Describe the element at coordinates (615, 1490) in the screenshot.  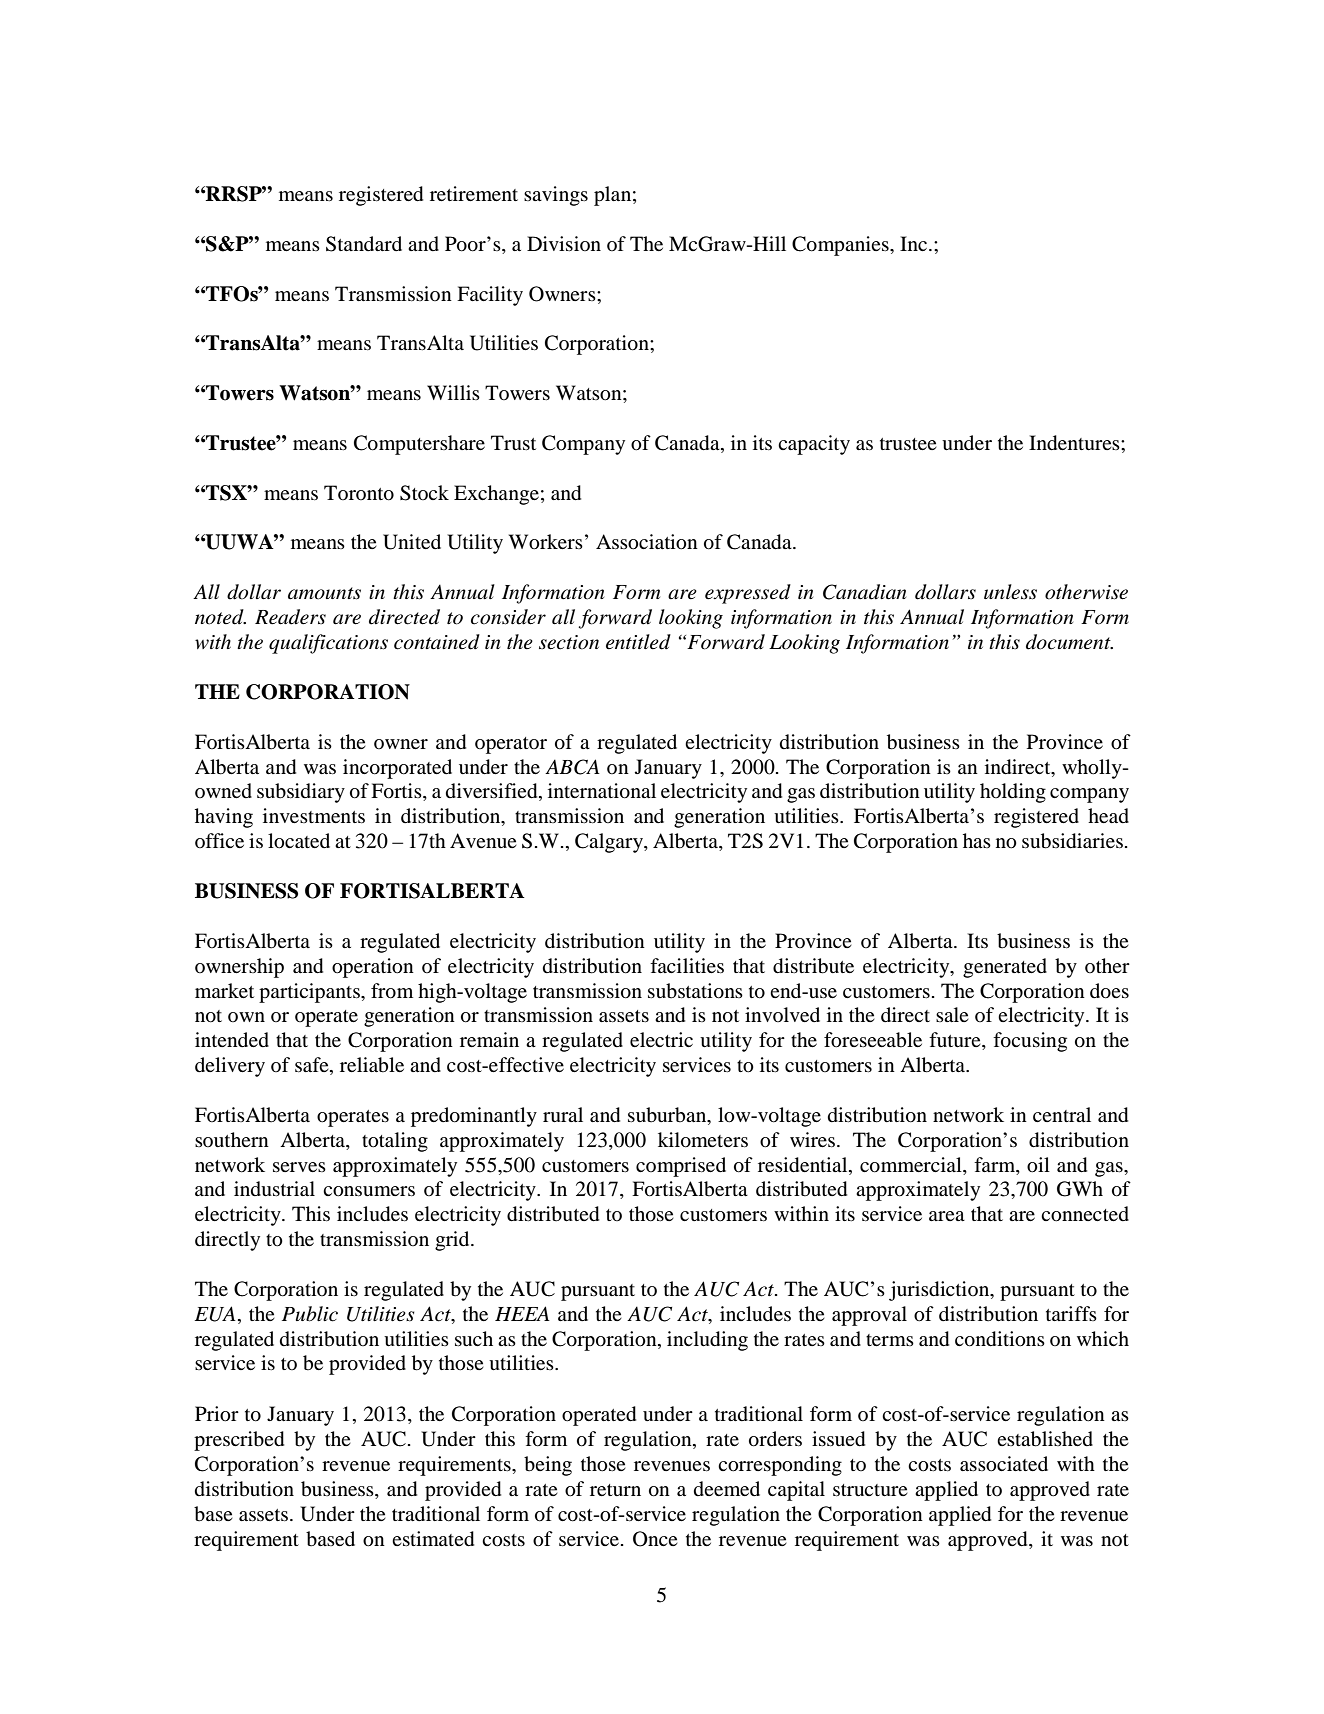
I see `return` at that location.
